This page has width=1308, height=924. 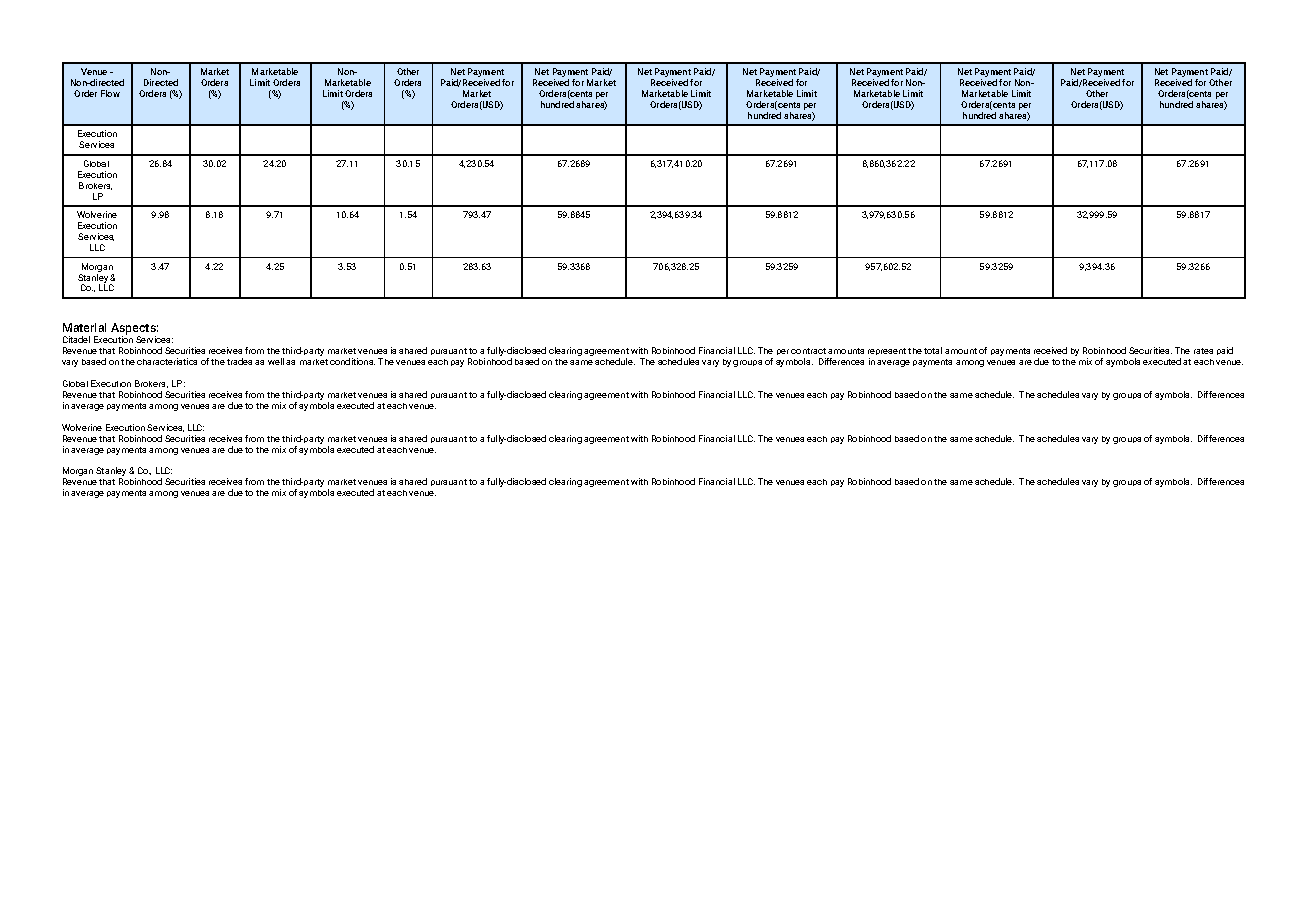 What do you see at coordinates (84, 327) in the page?
I see `Material` at bounding box center [84, 327].
